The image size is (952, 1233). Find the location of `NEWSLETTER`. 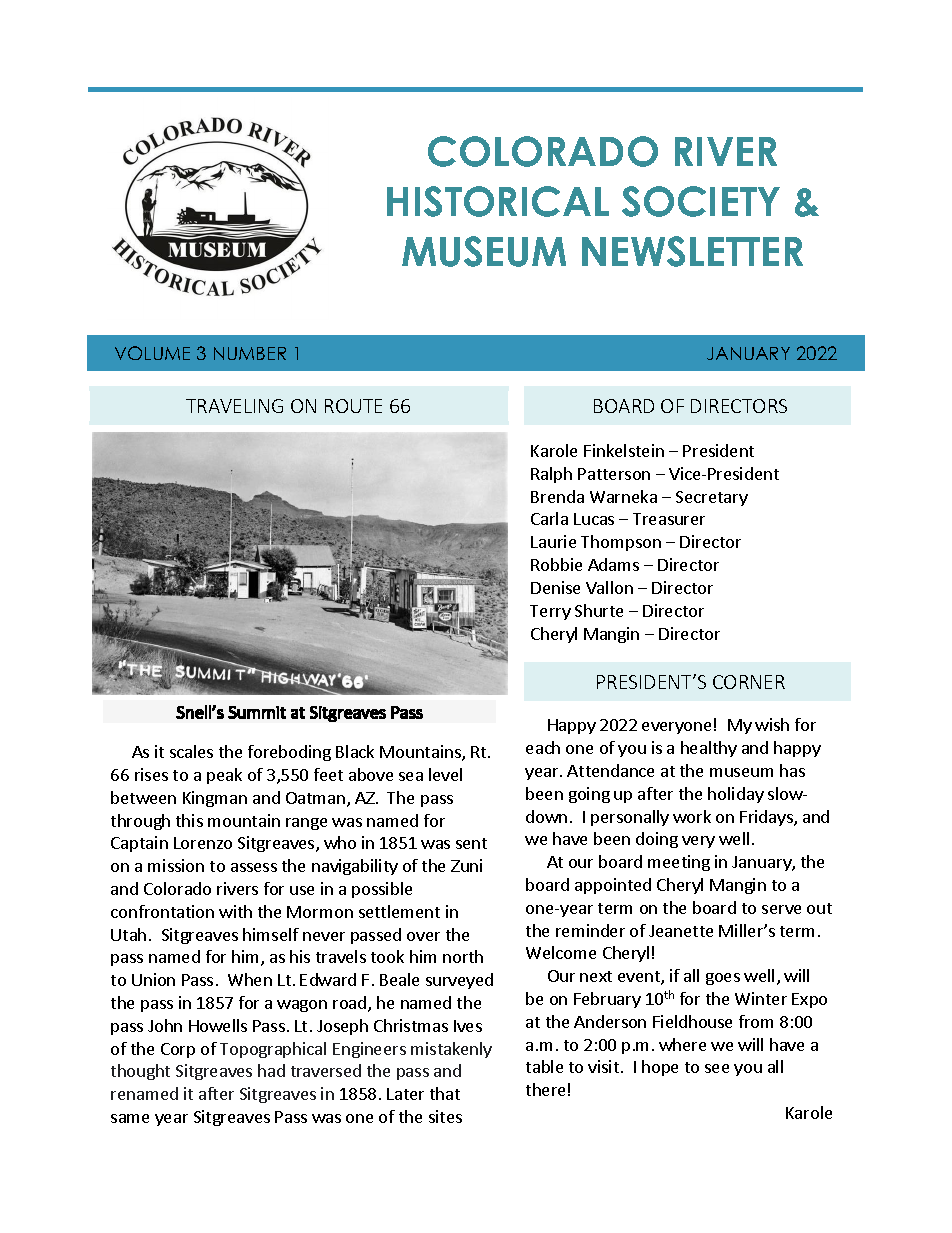

NEWSLETTER is located at coordinates (692, 251).
